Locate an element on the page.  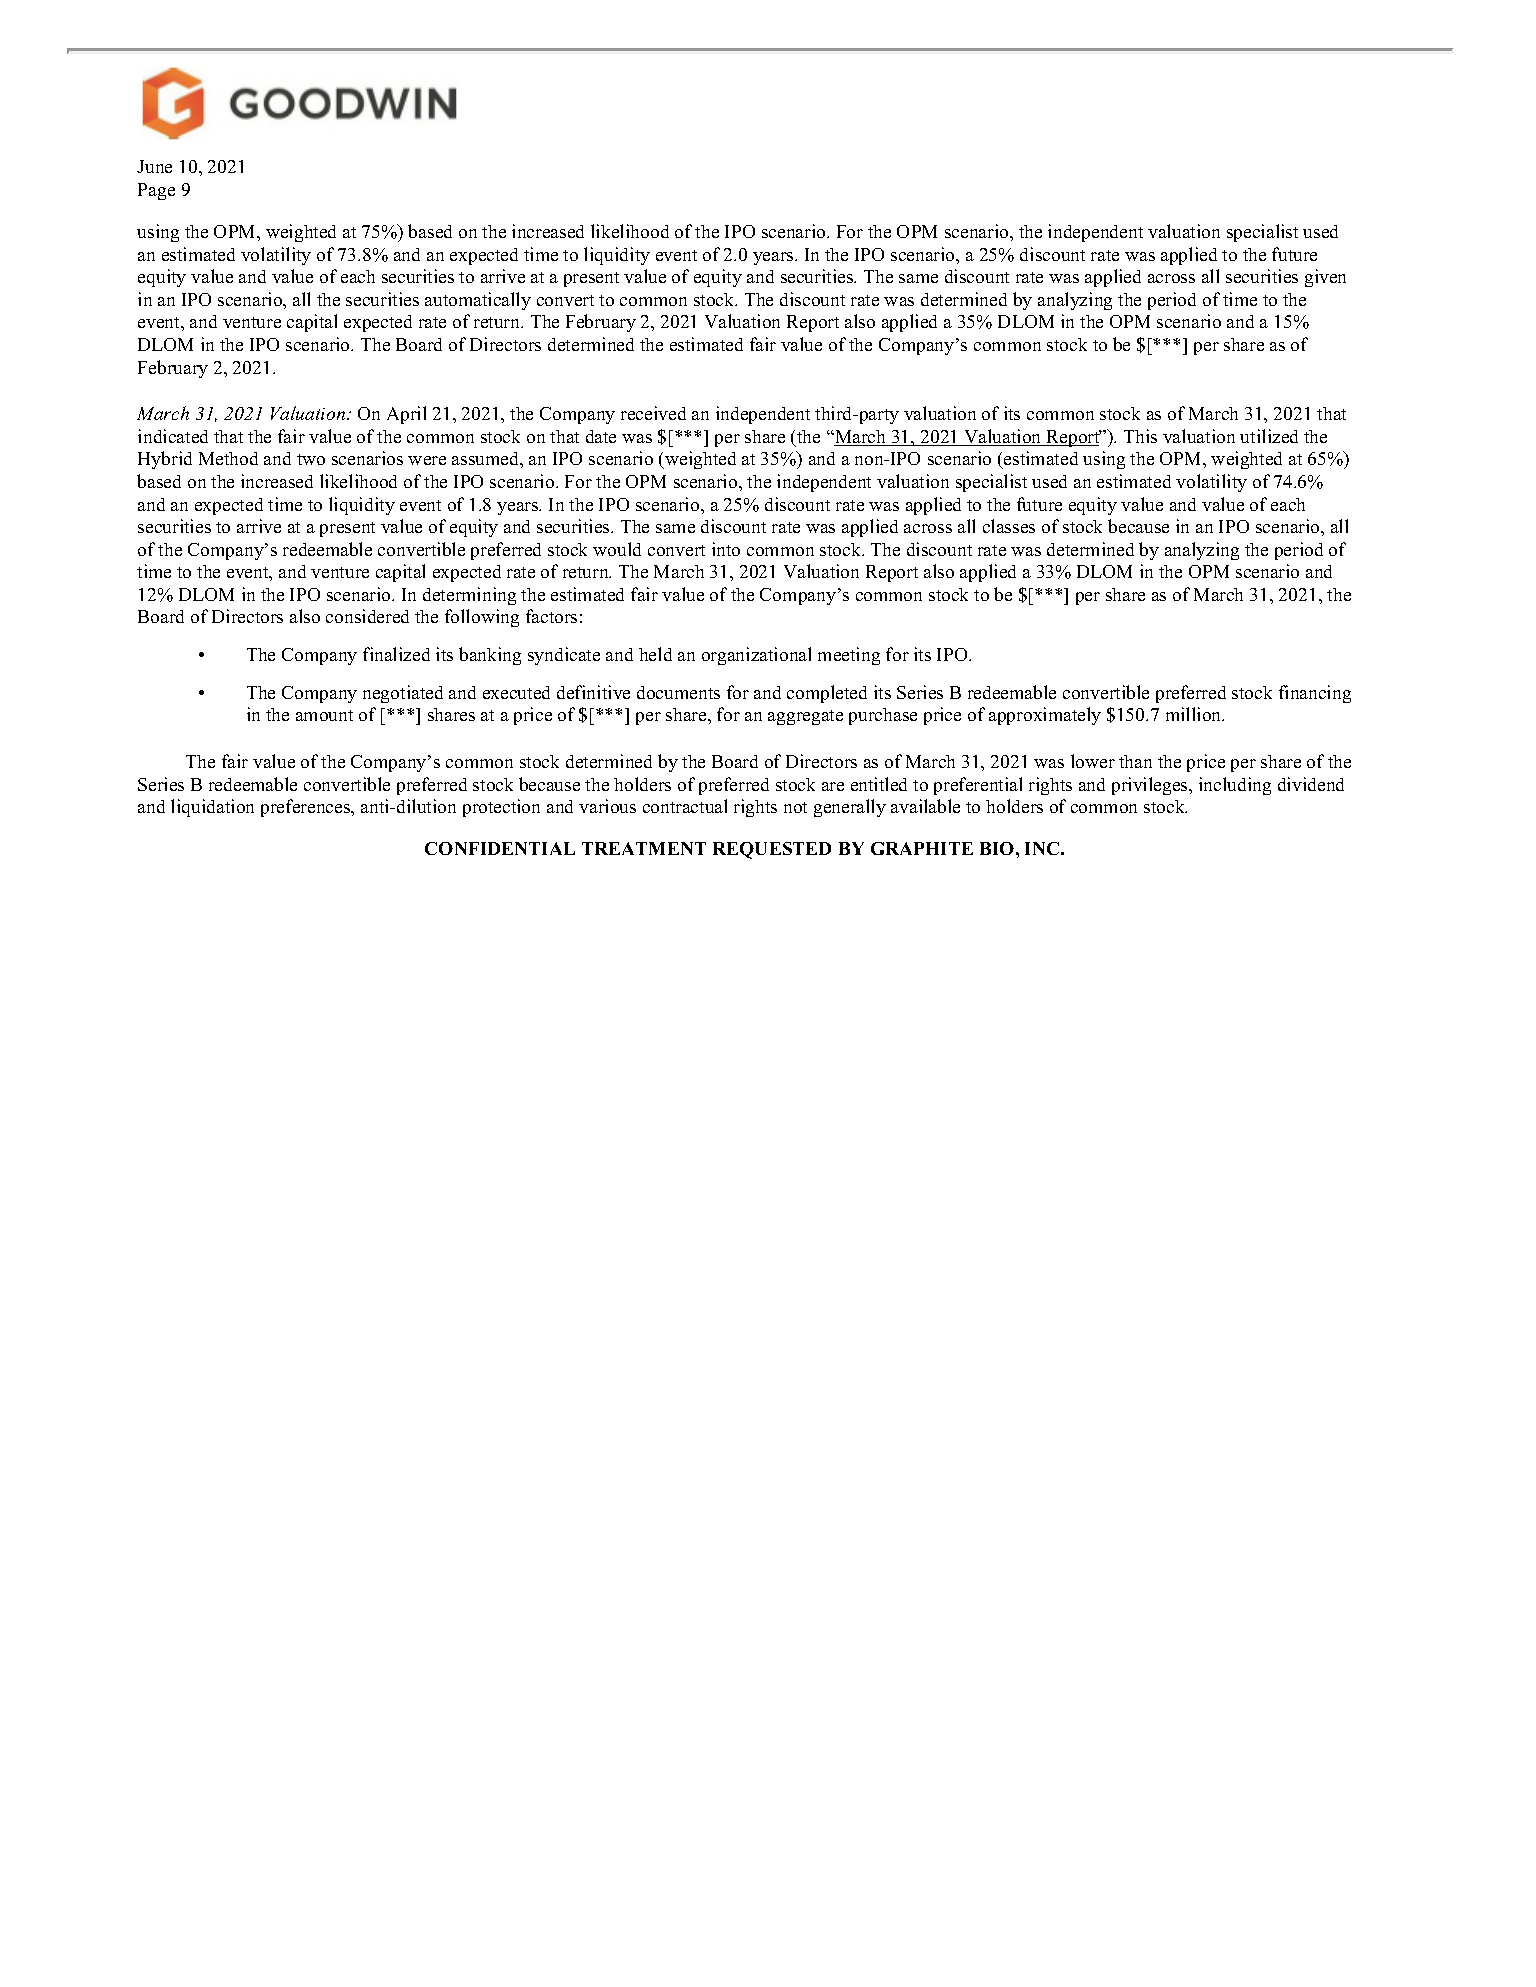
April is located at coordinates (406, 415).
